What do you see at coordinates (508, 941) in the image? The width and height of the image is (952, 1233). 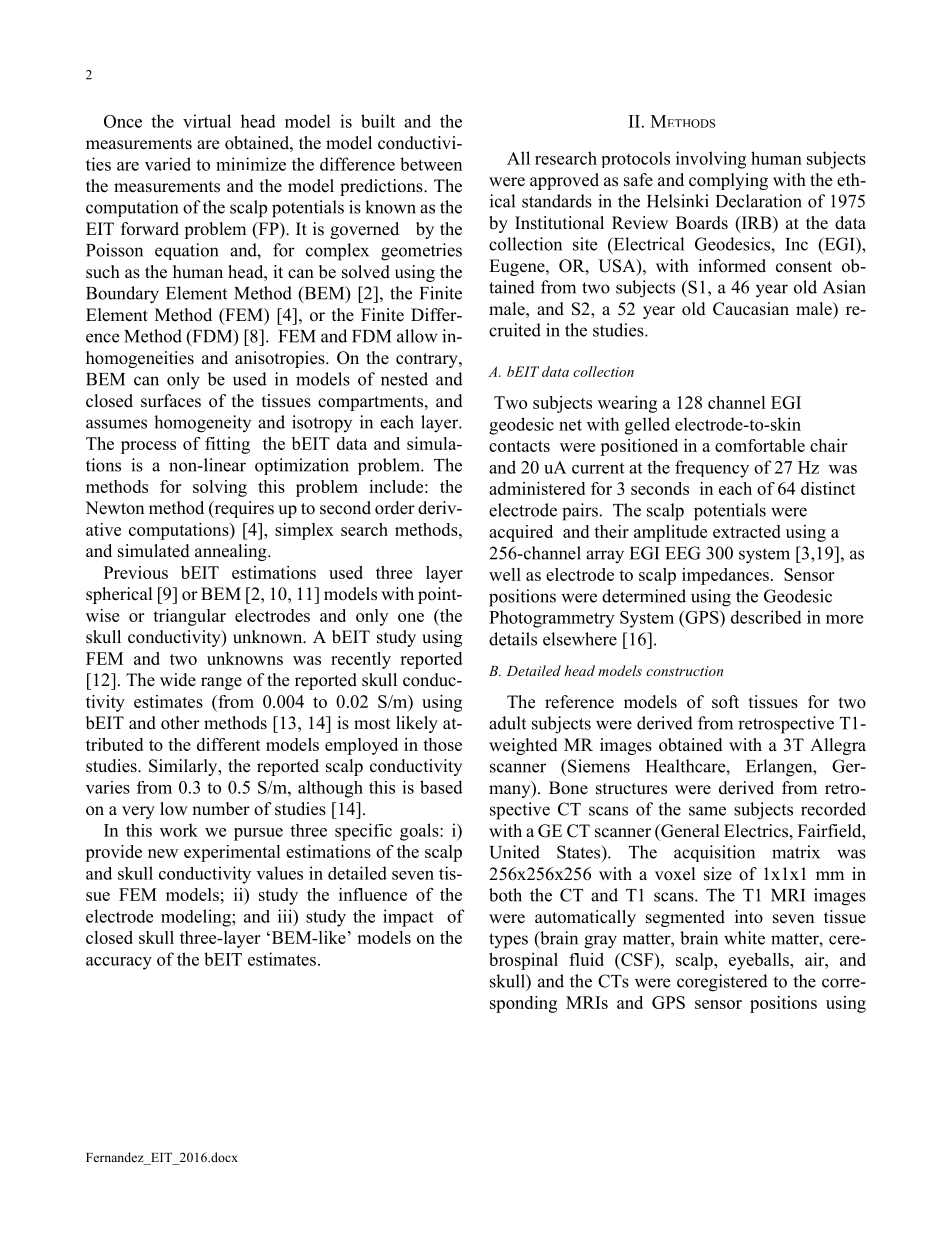 I see `types` at bounding box center [508, 941].
